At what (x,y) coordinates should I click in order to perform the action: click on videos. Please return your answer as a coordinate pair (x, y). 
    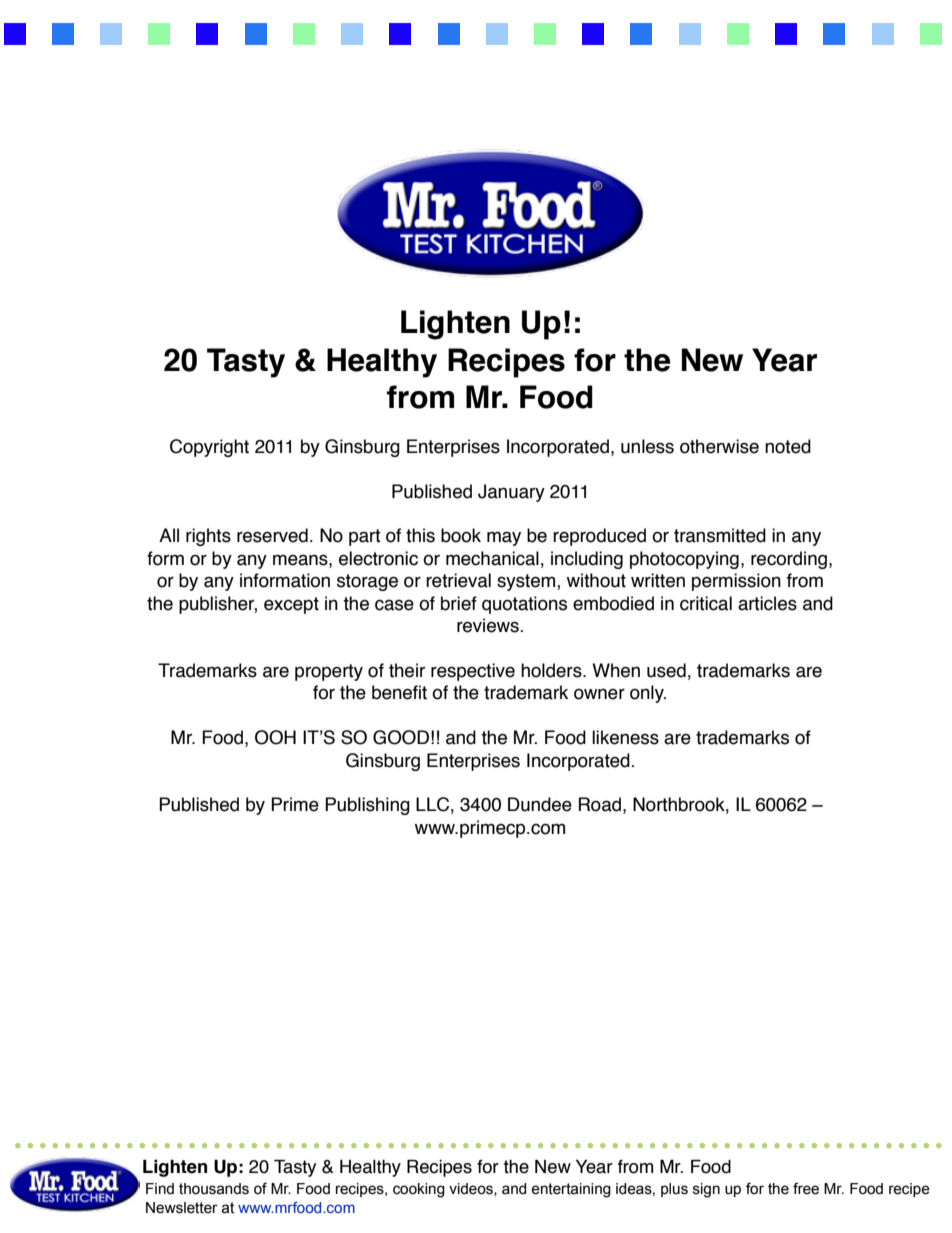
    Looking at the image, I should click on (472, 1189).
